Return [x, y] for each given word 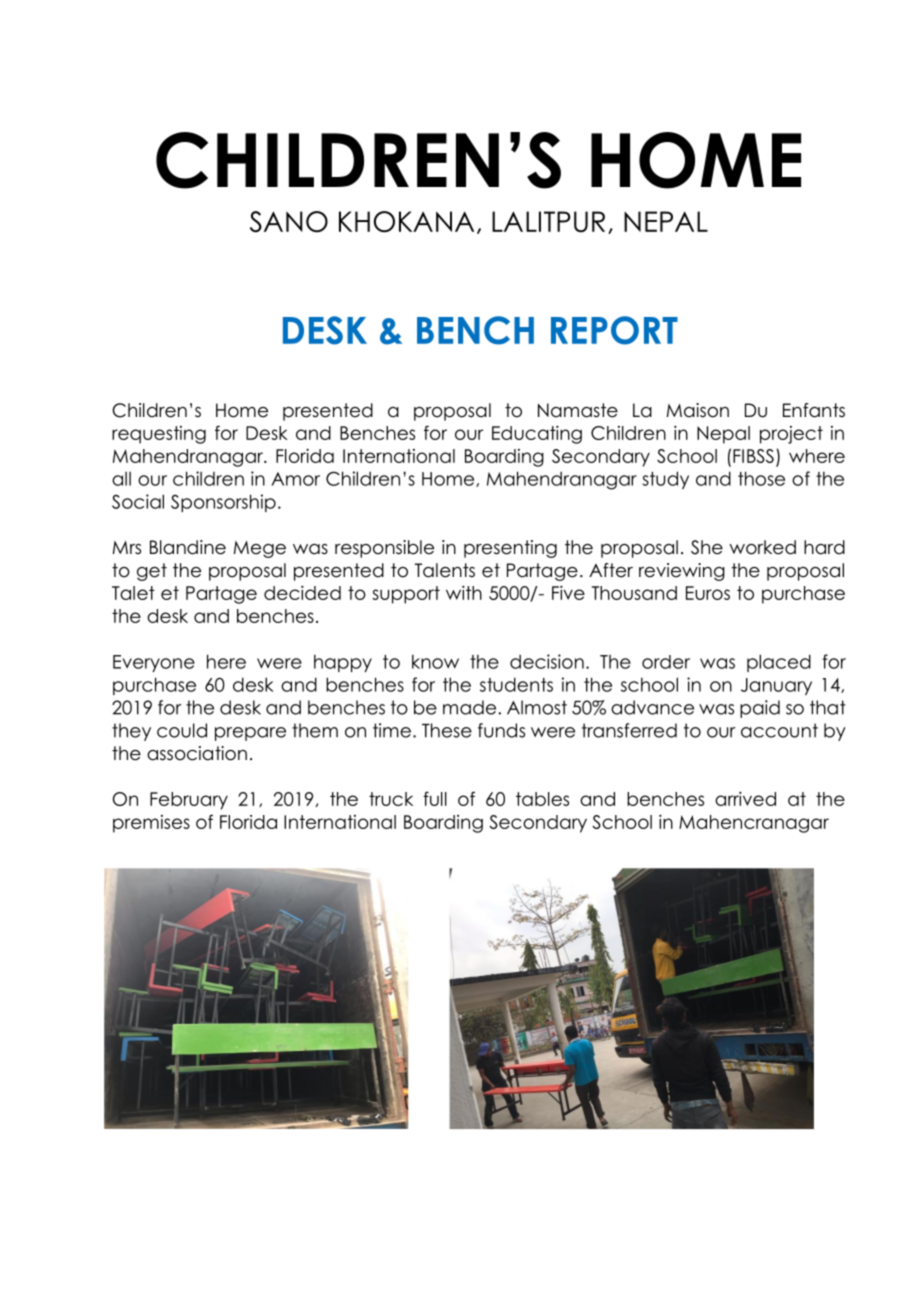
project [791, 435]
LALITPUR [548, 222]
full [435, 798]
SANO [289, 222]
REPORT [614, 330]
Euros [708, 593]
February [189, 801]
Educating [537, 435]
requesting [159, 435]
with [464, 593]
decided [302, 593]
